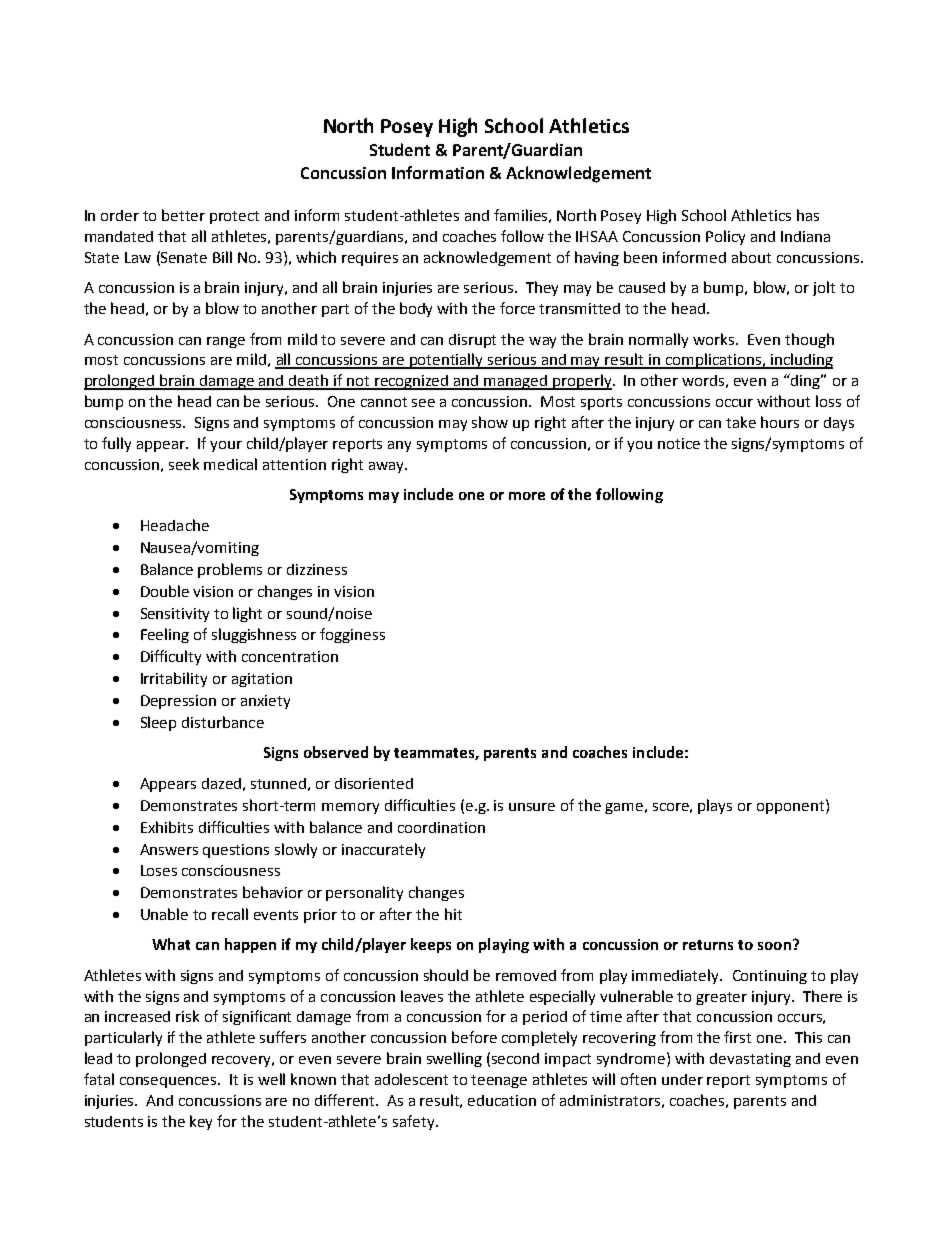  I want to click on requires, so click(370, 259).
